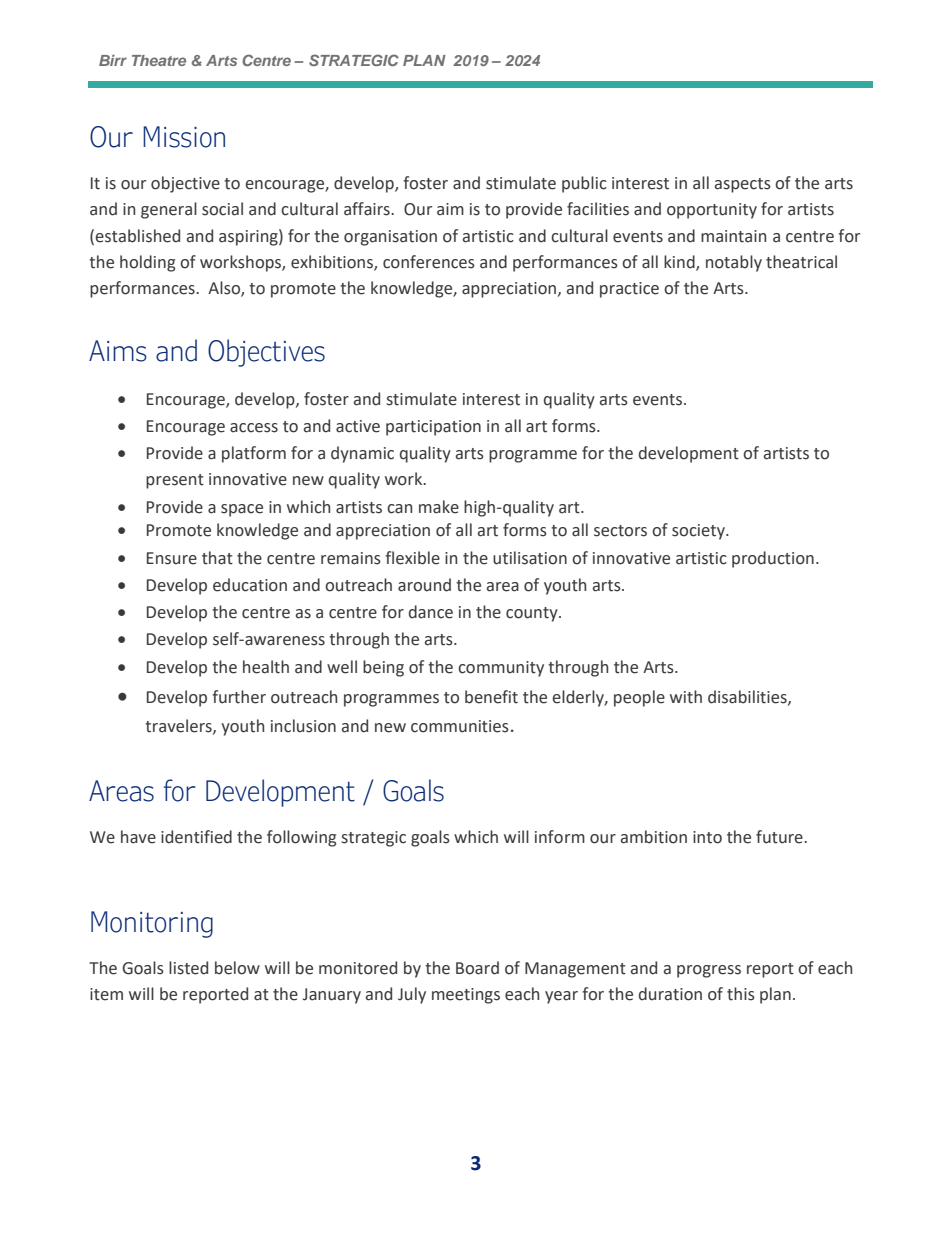 This screenshot has width=952, height=1233. Describe the element at coordinates (172, 558) in the screenshot. I see `Ensure` at that location.
